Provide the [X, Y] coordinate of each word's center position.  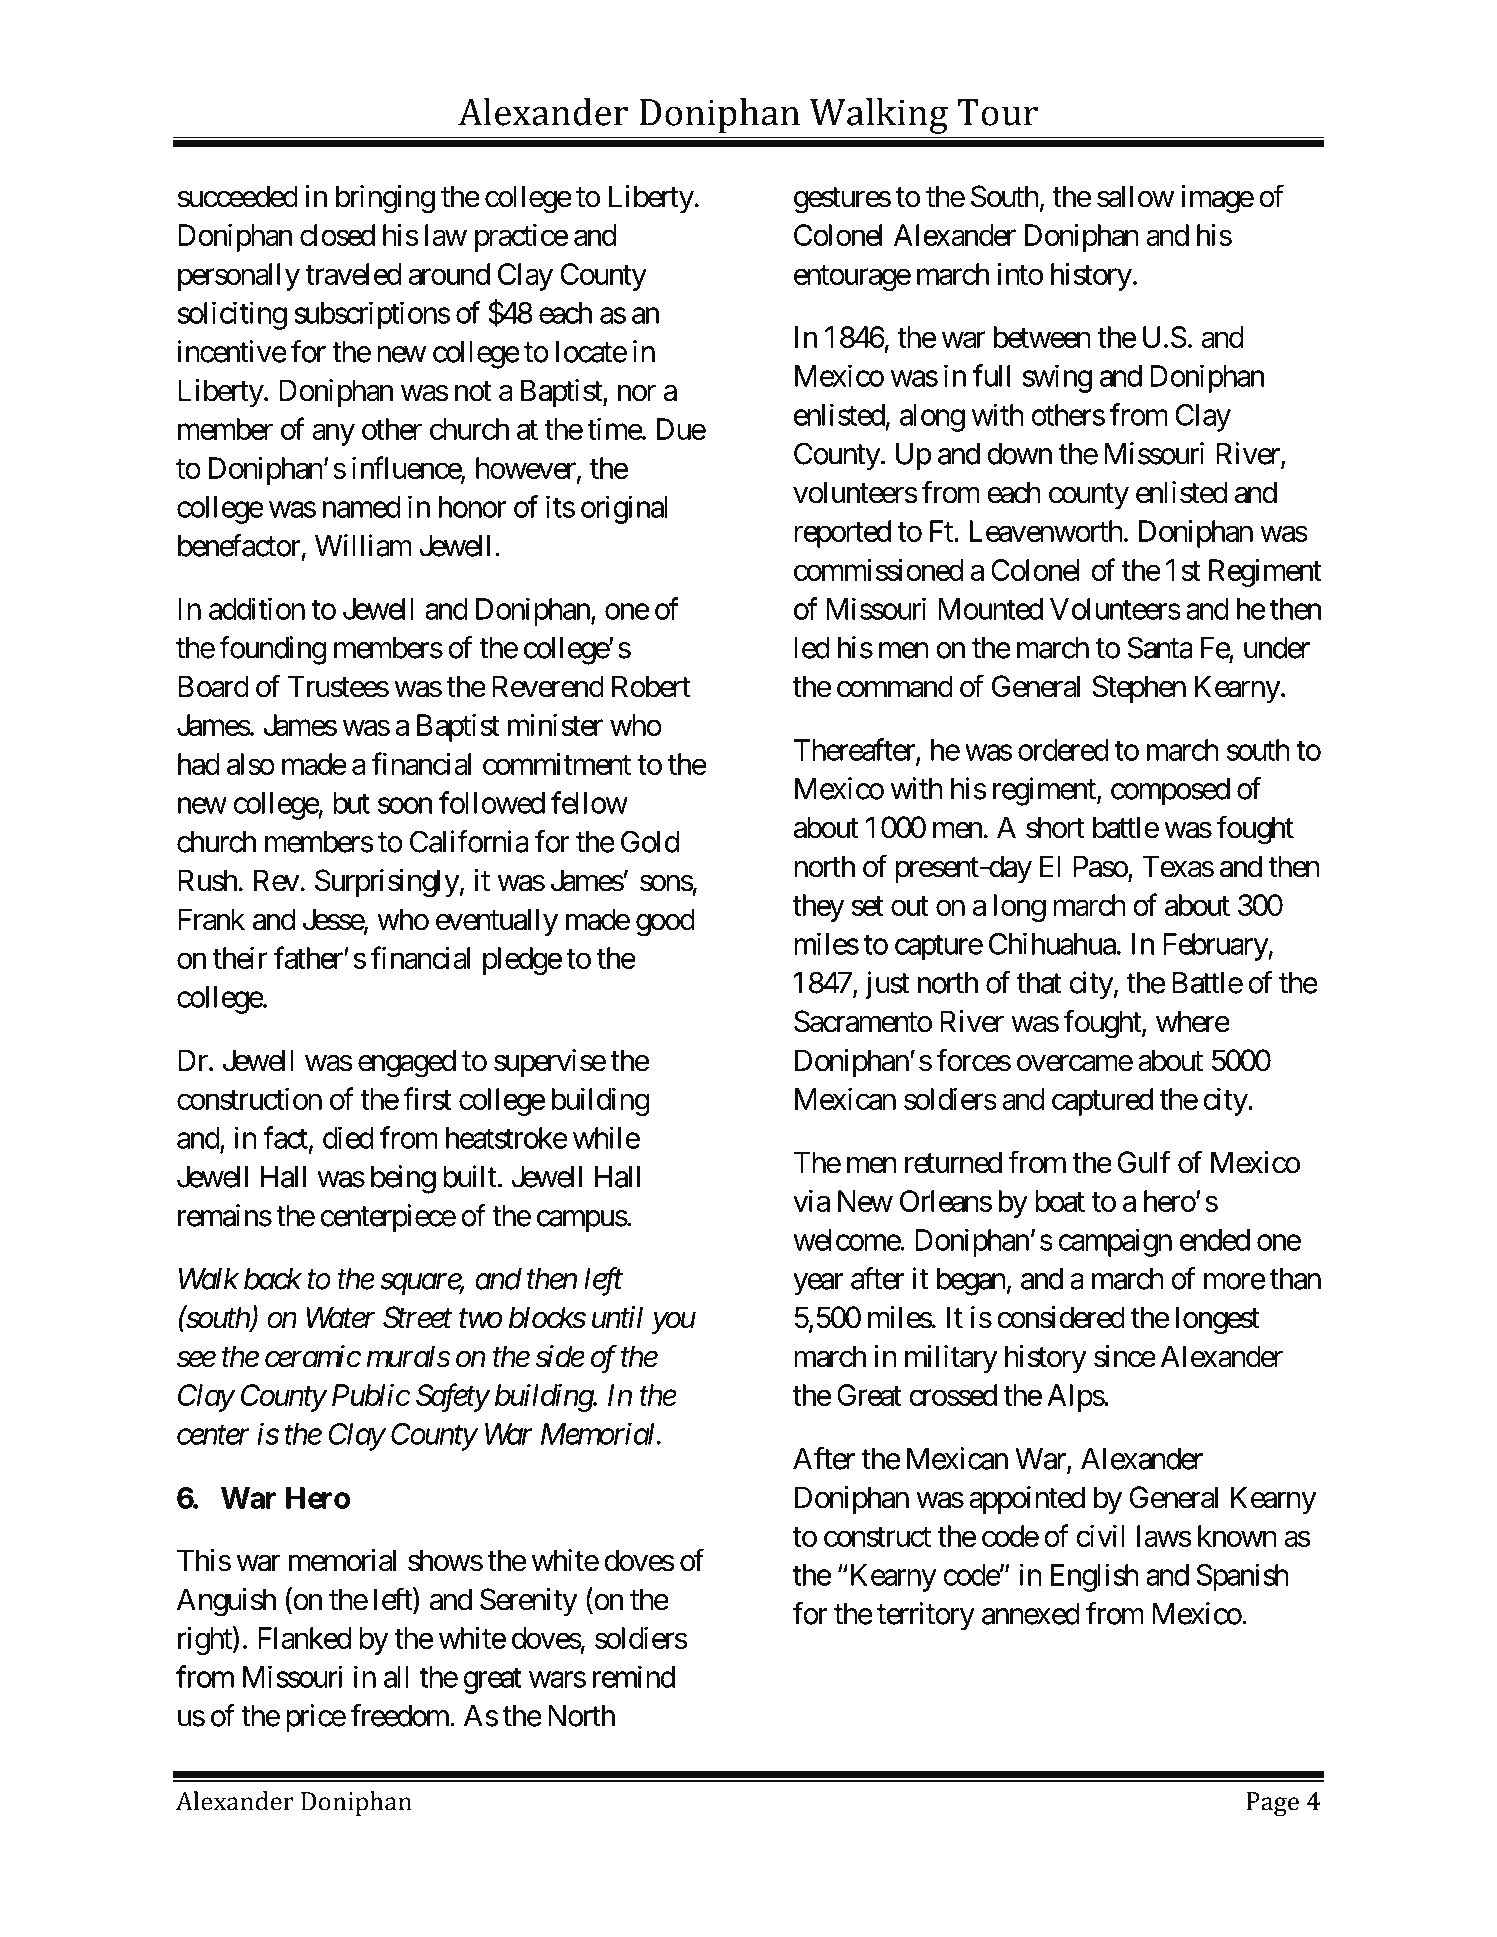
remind [634, 1676]
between [1042, 337]
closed [337, 235]
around [449, 274]
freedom [400, 1715]
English [1095, 1577]
